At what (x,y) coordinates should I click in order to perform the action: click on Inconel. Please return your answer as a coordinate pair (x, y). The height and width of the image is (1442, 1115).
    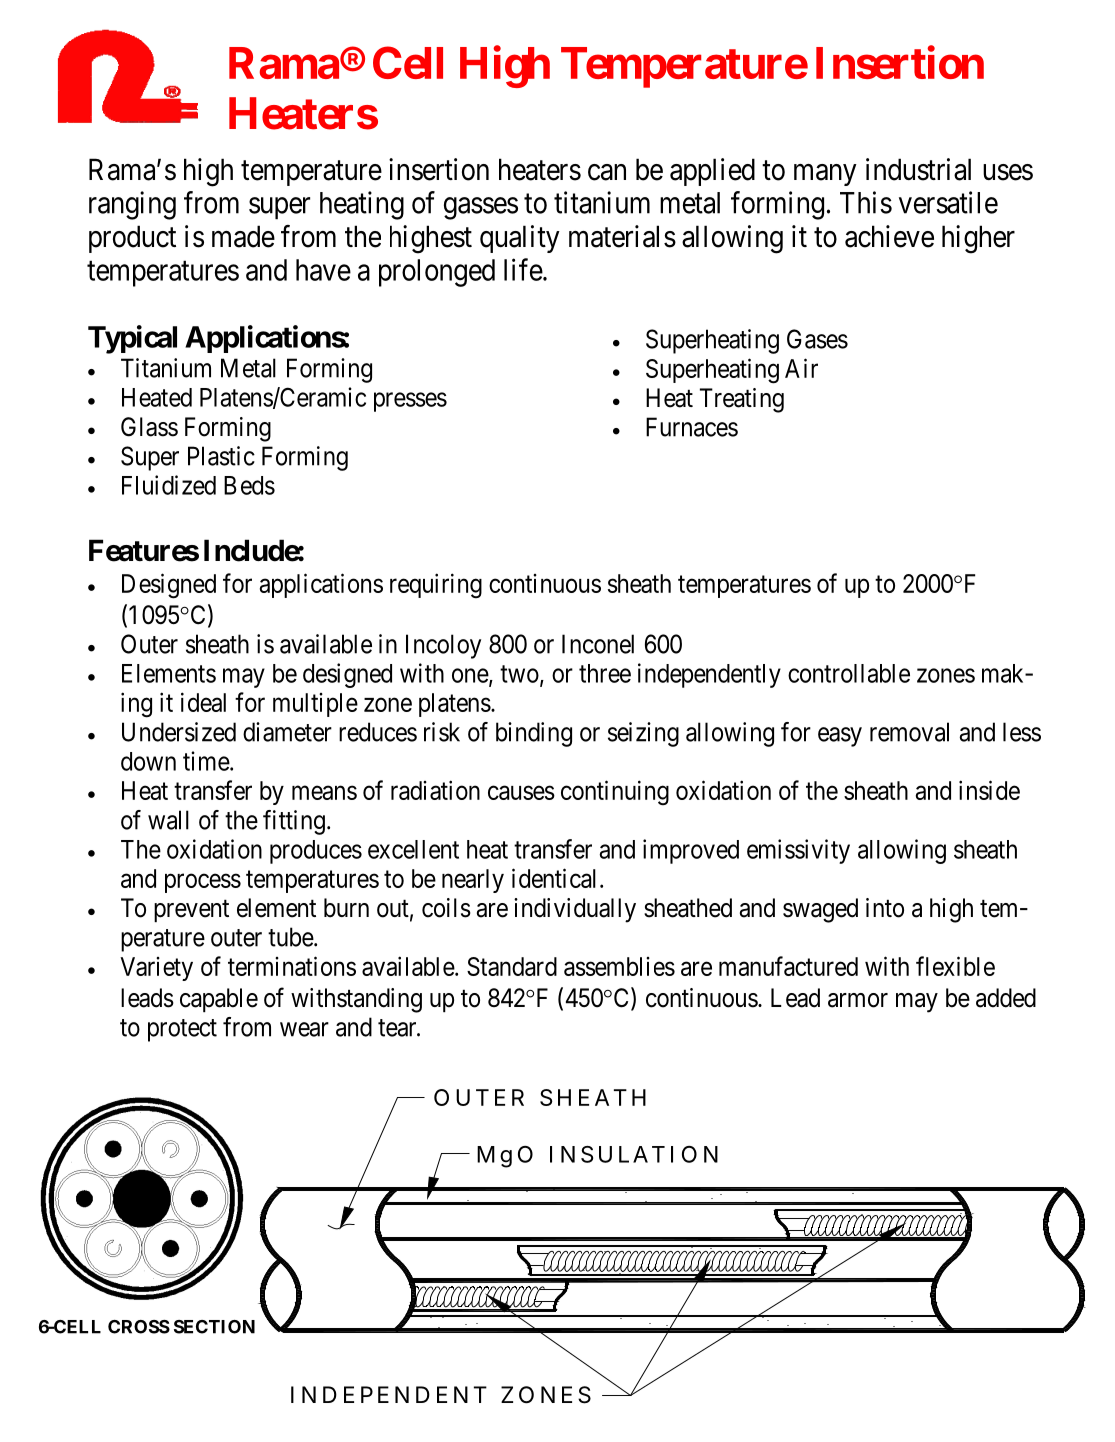
    Looking at the image, I should click on (598, 644).
